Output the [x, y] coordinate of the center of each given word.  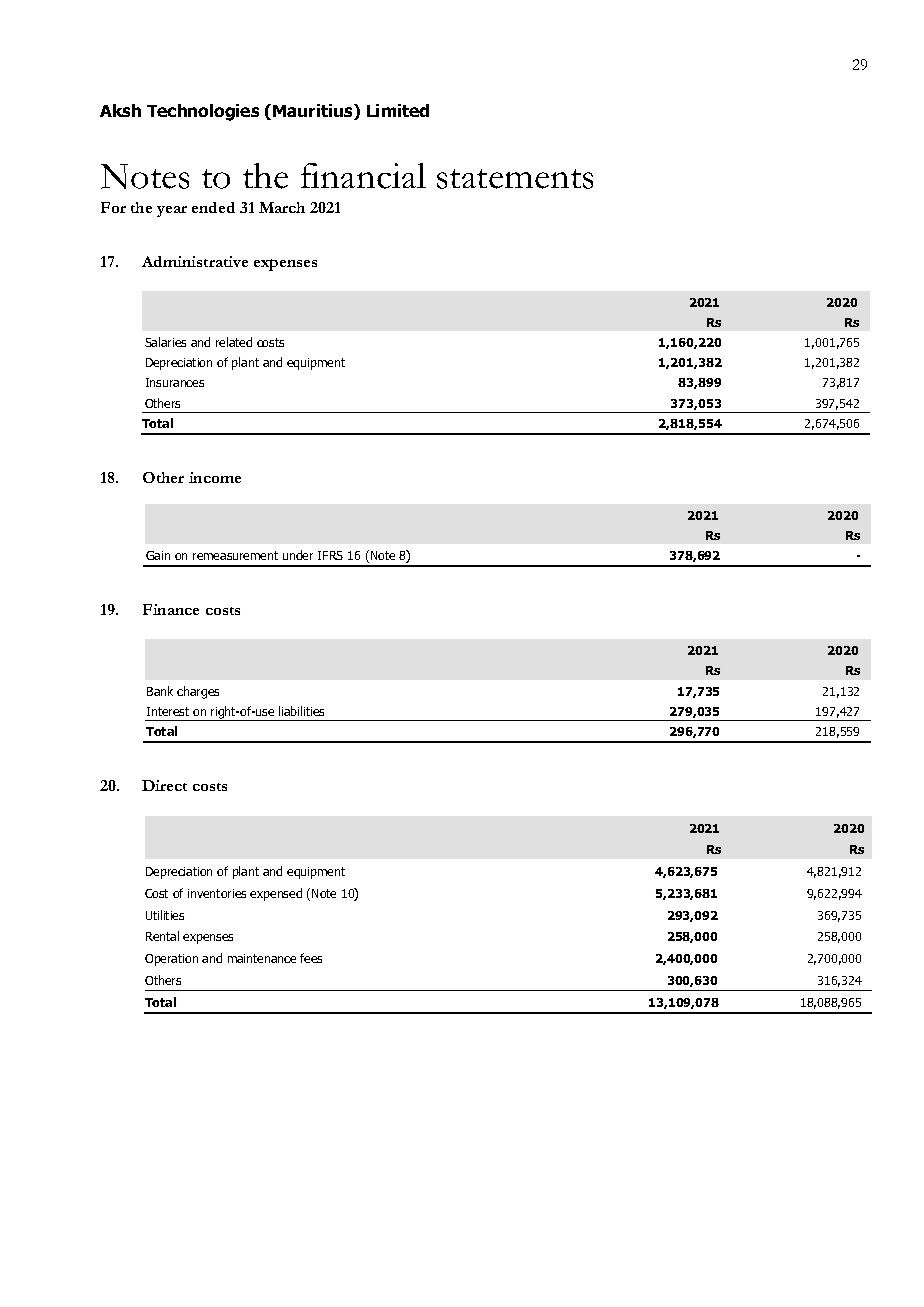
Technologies [203, 112]
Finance [171, 609]
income [215, 477]
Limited [398, 110]
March [282, 207]
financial [363, 176]
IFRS [330, 555]
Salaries [165, 342]
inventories [217, 893]
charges [198, 692]
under [298, 555]
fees [311, 958]
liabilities [301, 711]
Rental [162, 936]
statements [515, 179]
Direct [164, 785]
